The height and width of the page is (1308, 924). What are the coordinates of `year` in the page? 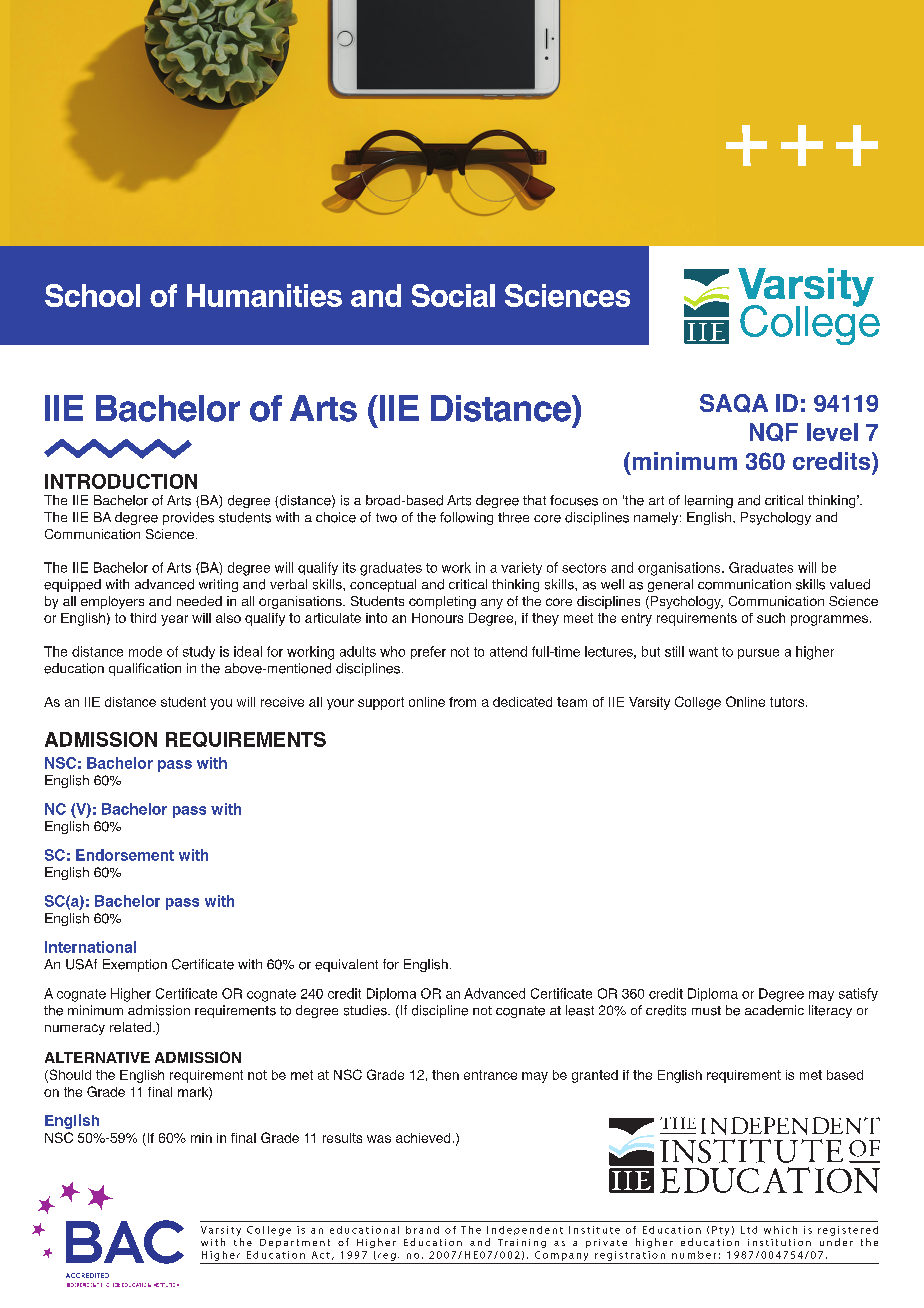 It's located at (174, 620).
